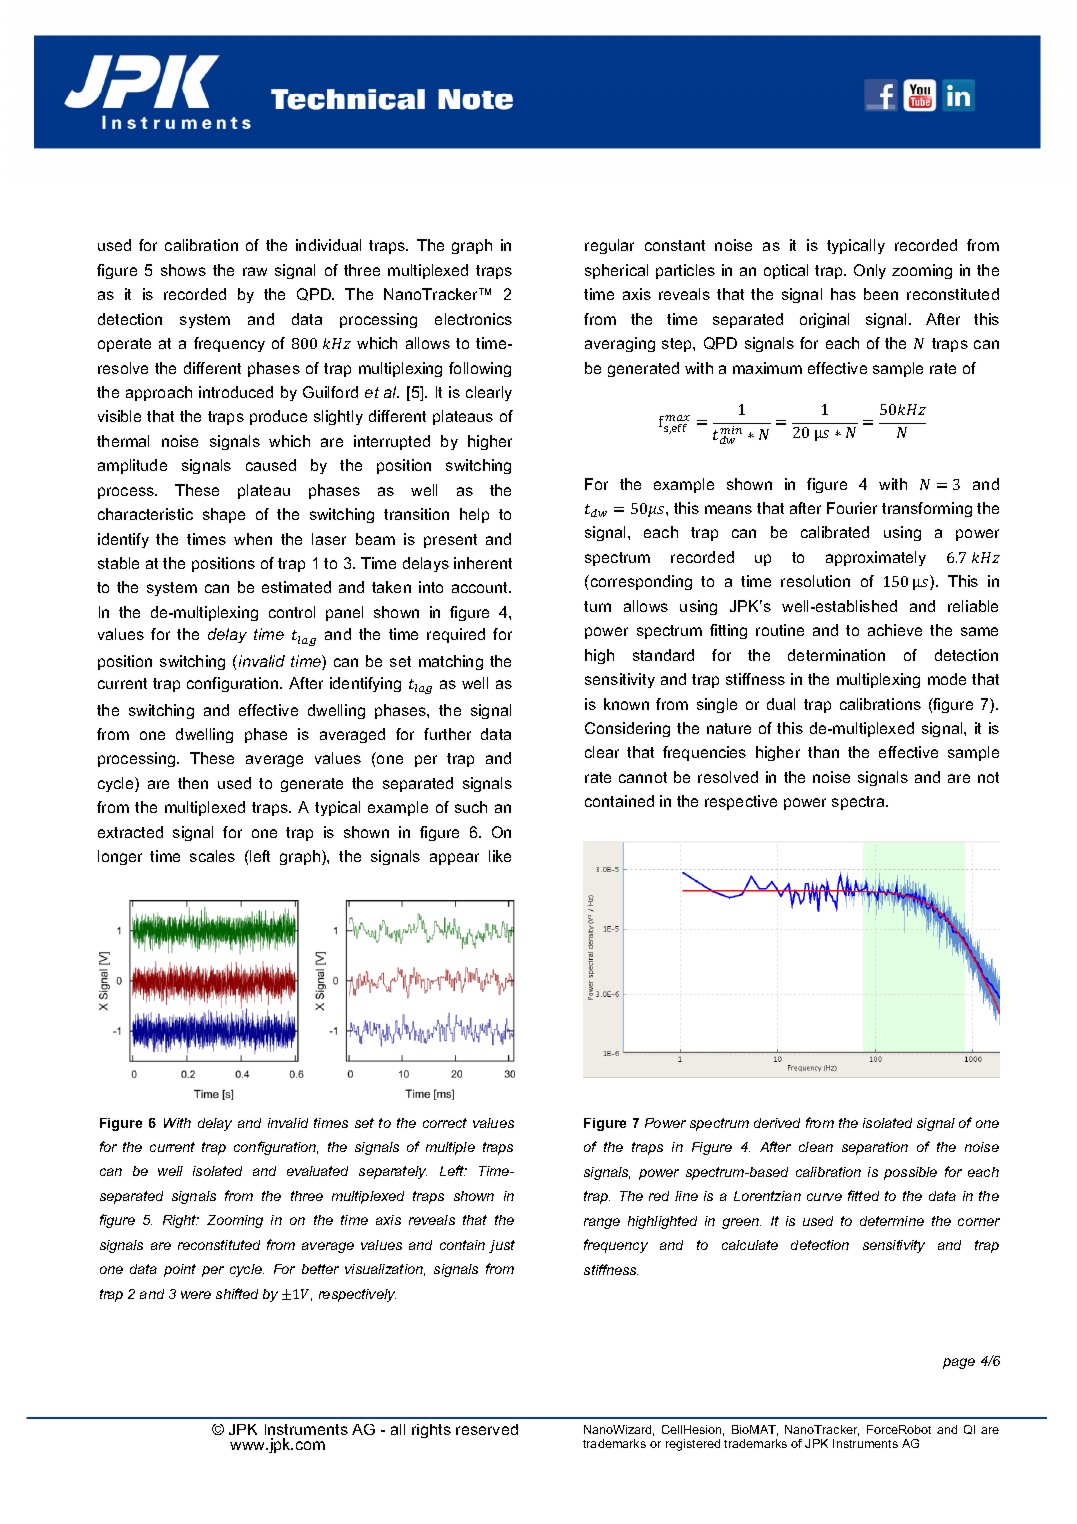 The height and width of the screenshot is (1524, 1077). What do you see at coordinates (292, 612) in the screenshot?
I see `control` at bounding box center [292, 612].
